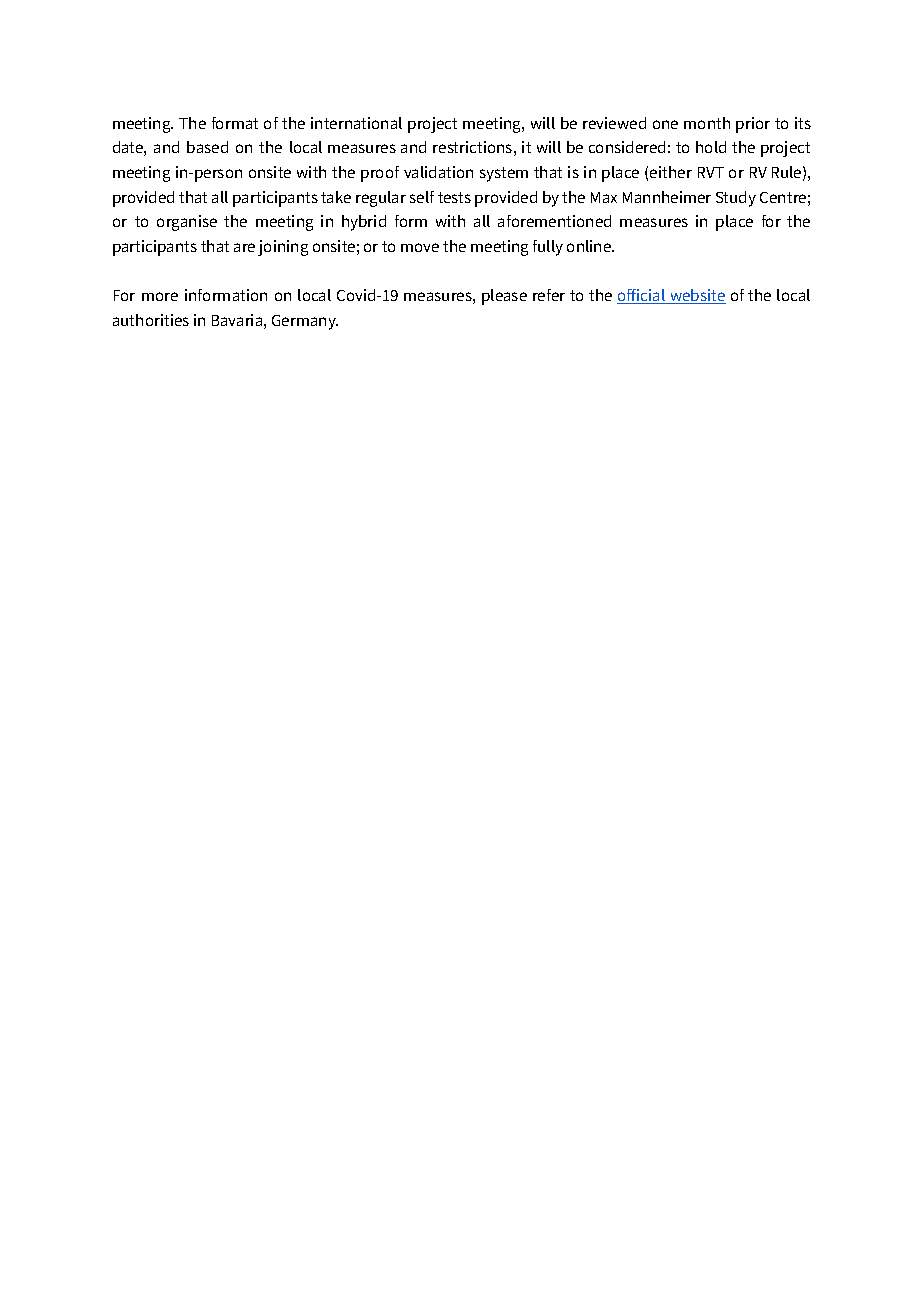 This image has height=1307, width=924. I want to click on tests, so click(454, 197).
